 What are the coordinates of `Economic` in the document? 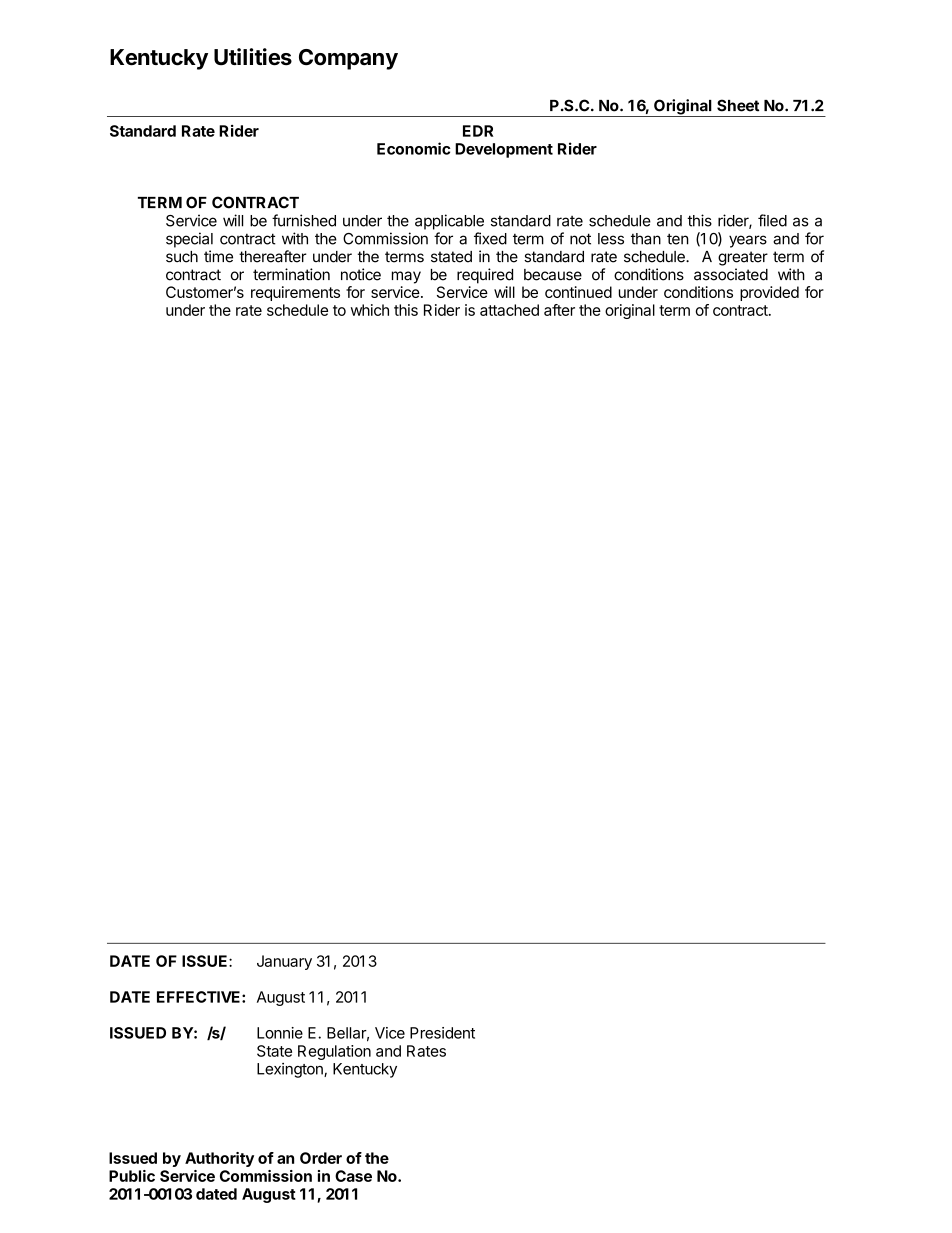 It's located at (414, 148).
